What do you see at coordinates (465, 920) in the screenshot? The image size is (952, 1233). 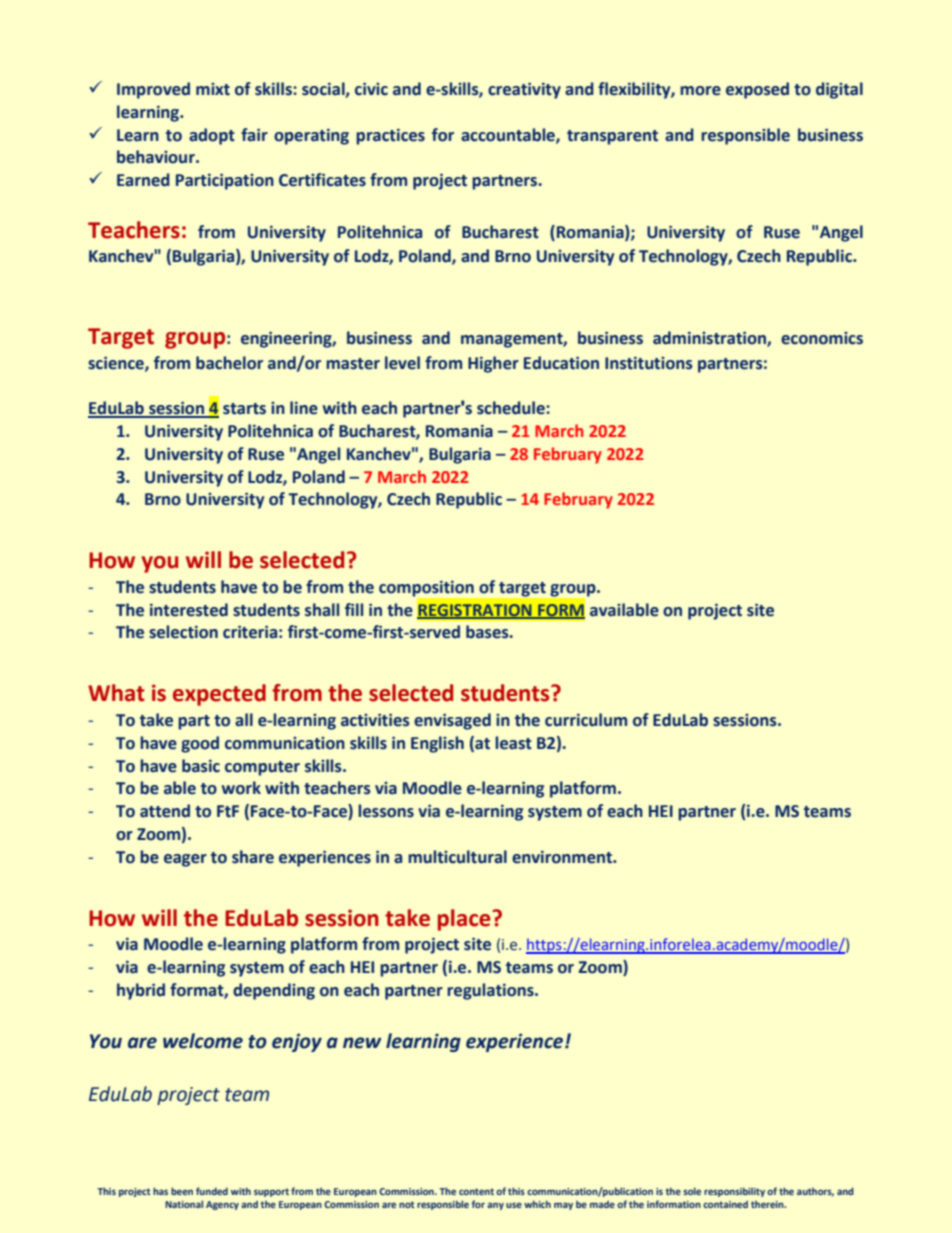 I see `place` at bounding box center [465, 920].
